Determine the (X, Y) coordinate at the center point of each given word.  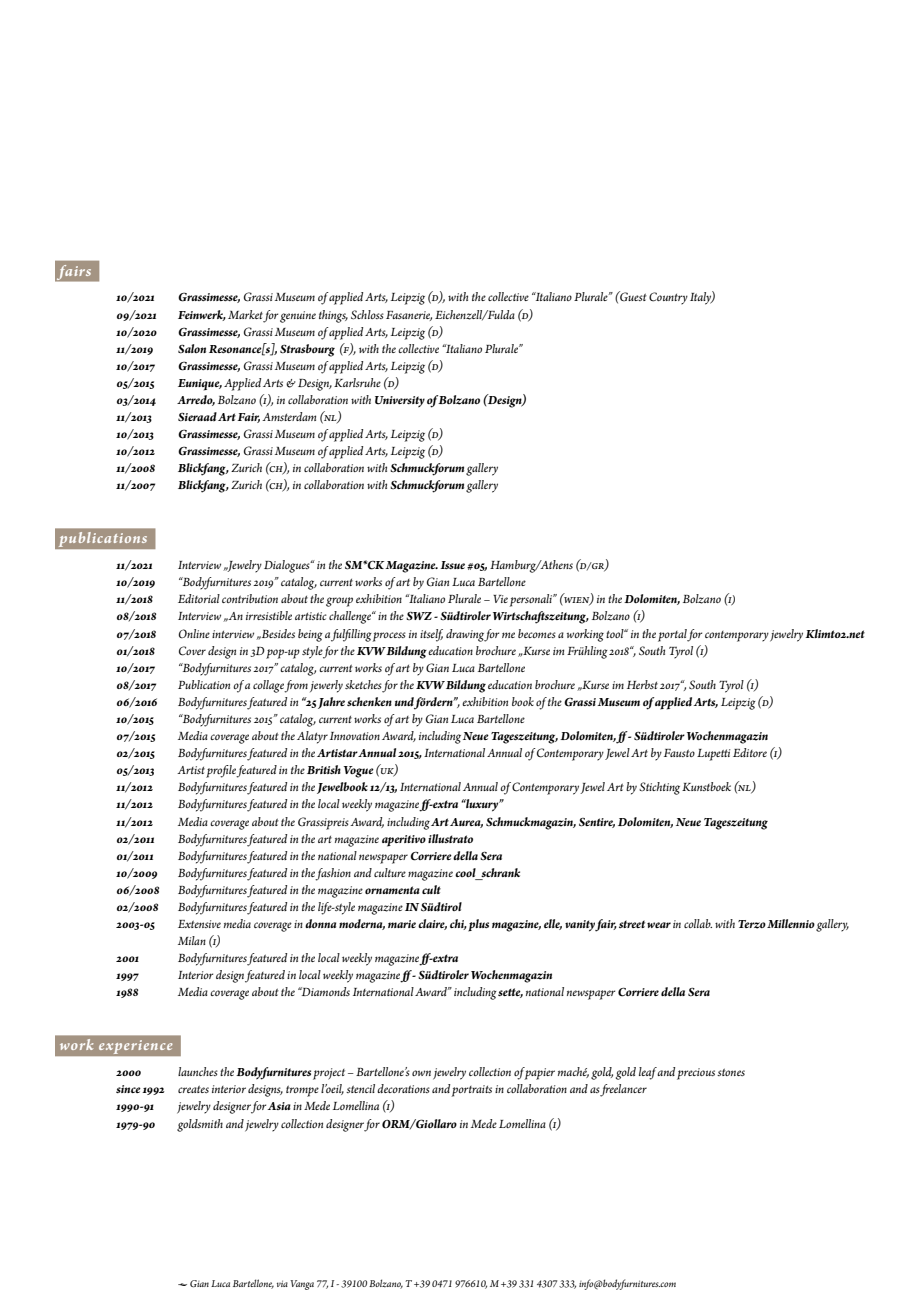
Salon (192, 349)
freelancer (623, 1090)
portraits (472, 1091)
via (282, 1283)
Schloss (367, 315)
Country (668, 298)
